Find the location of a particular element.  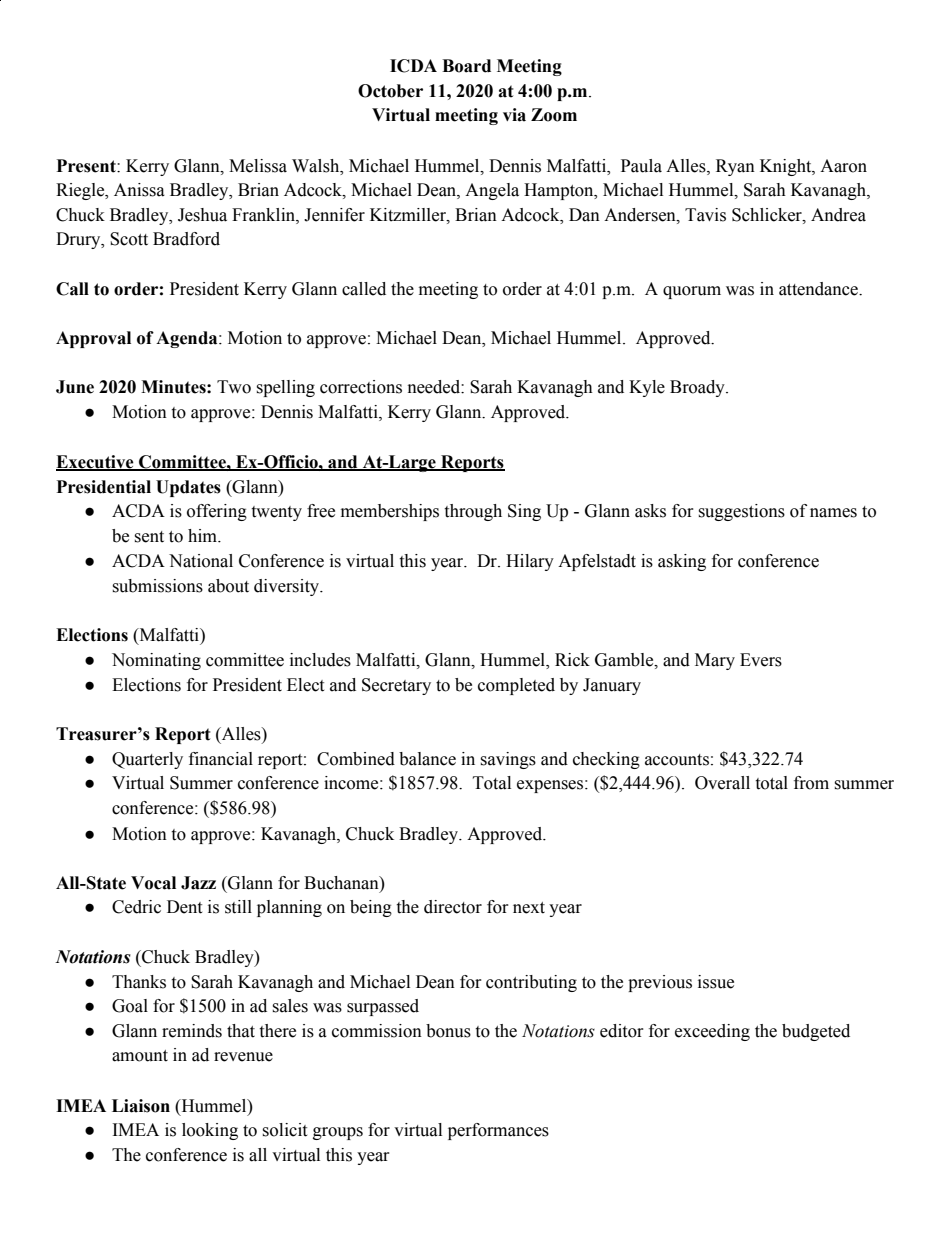

Board is located at coordinates (466, 66).
